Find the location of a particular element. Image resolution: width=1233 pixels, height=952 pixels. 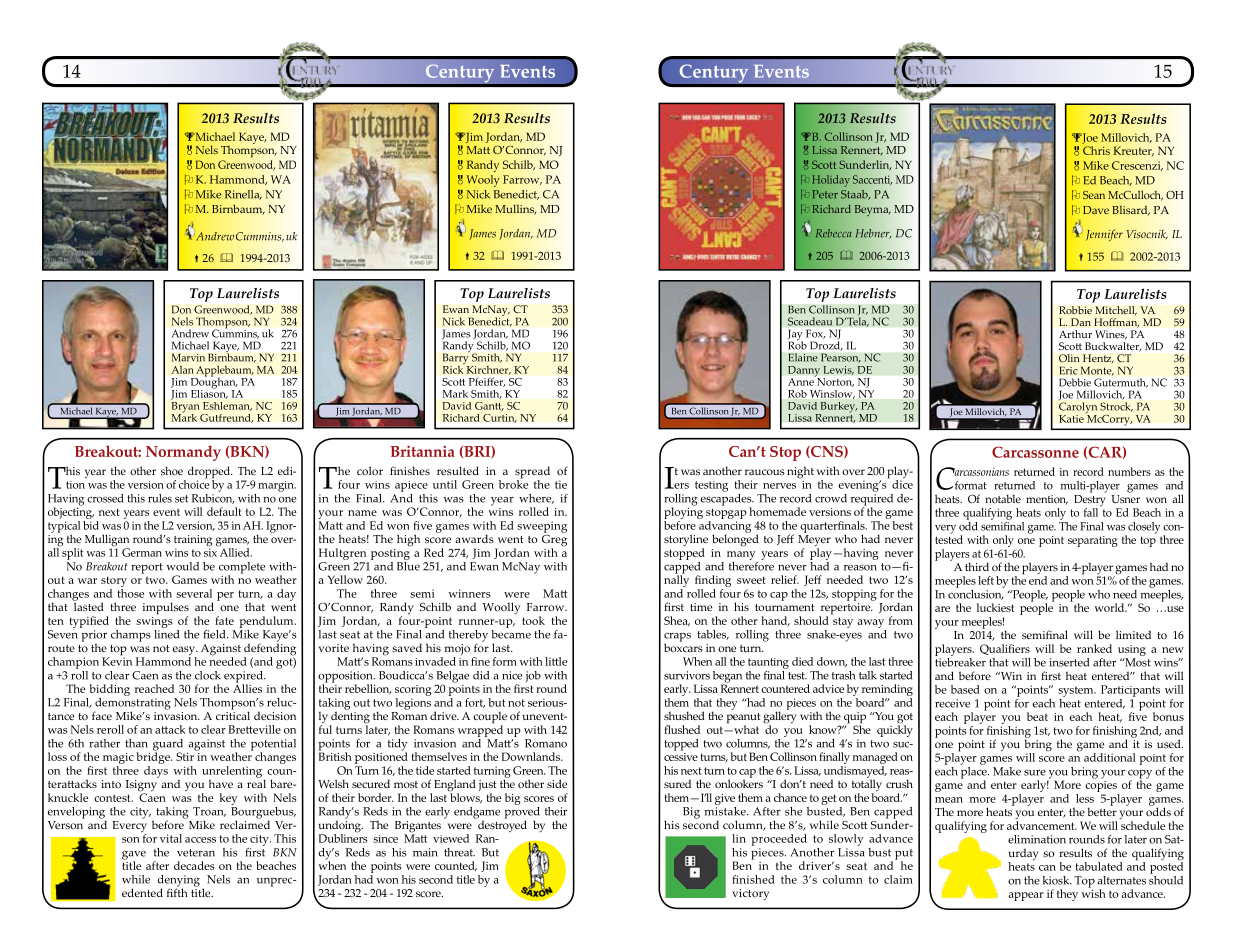

denying is located at coordinates (178, 882).
